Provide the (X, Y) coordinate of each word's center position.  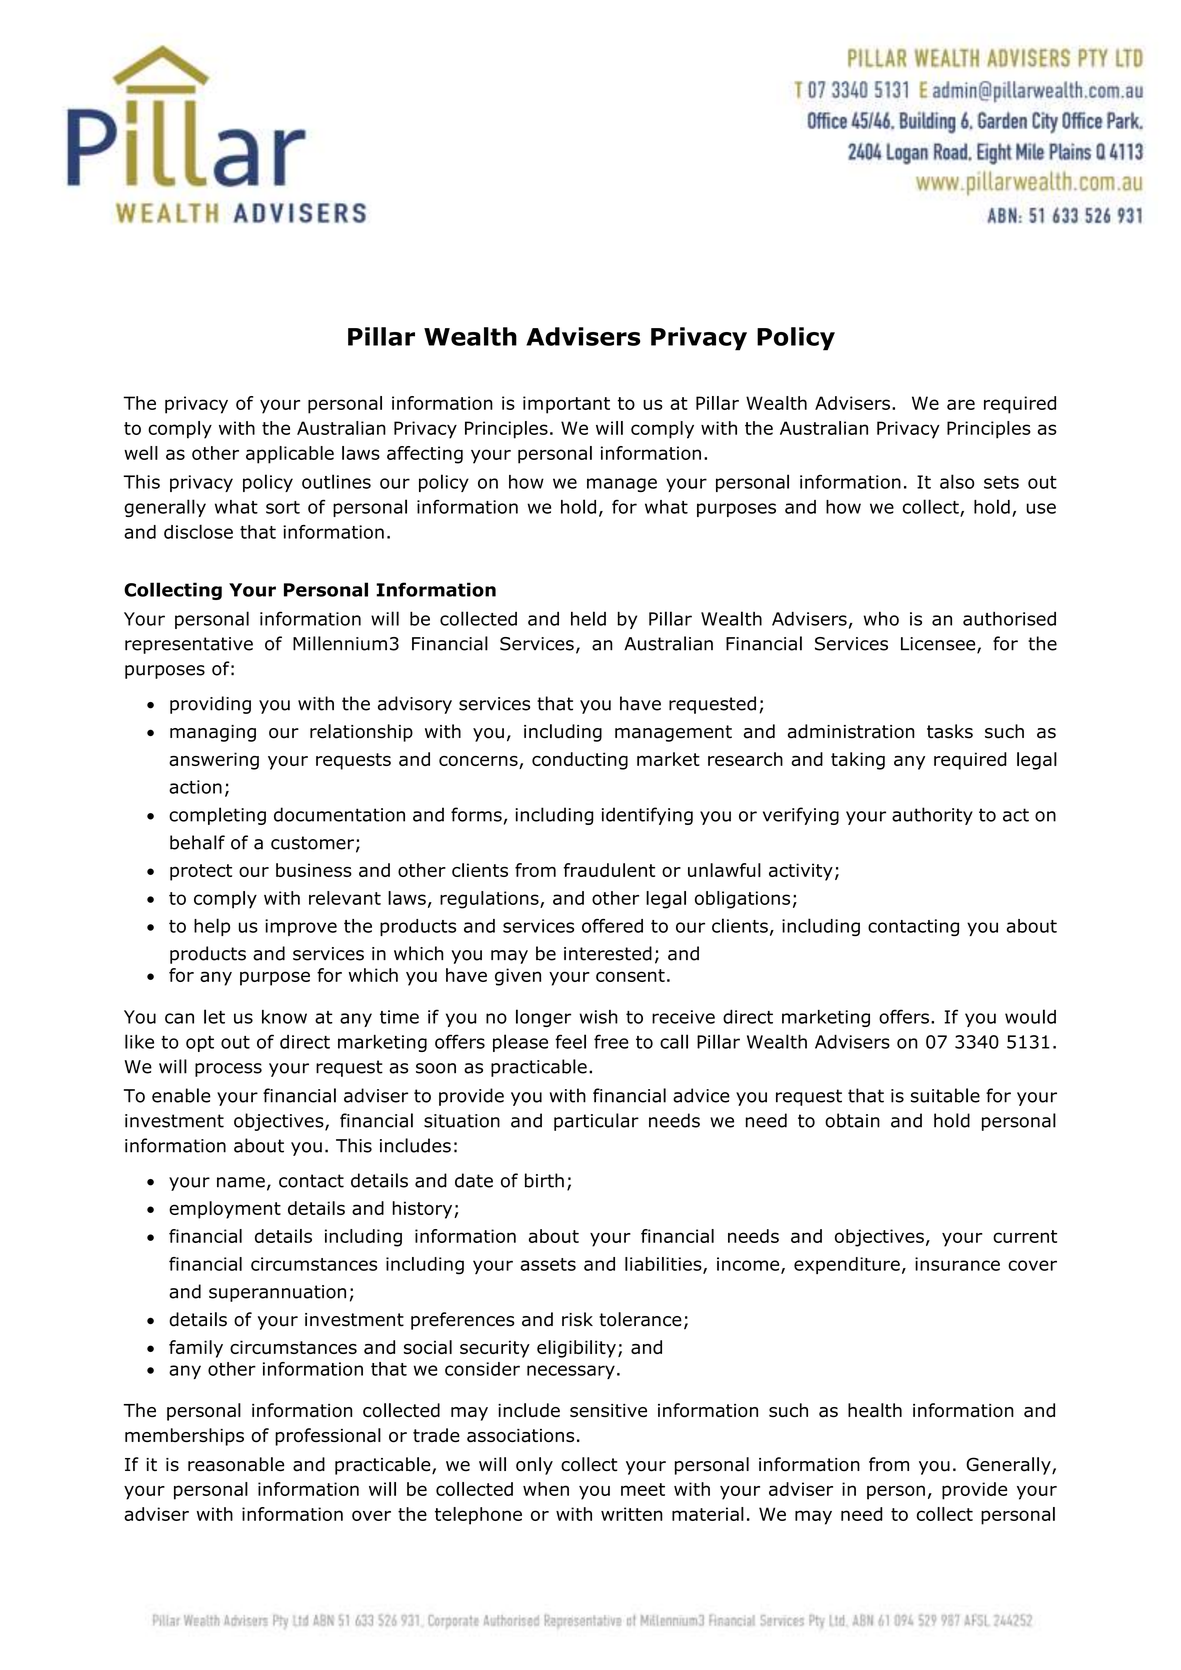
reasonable (236, 1464)
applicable (290, 455)
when (546, 1489)
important (566, 405)
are (961, 404)
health (875, 1410)
